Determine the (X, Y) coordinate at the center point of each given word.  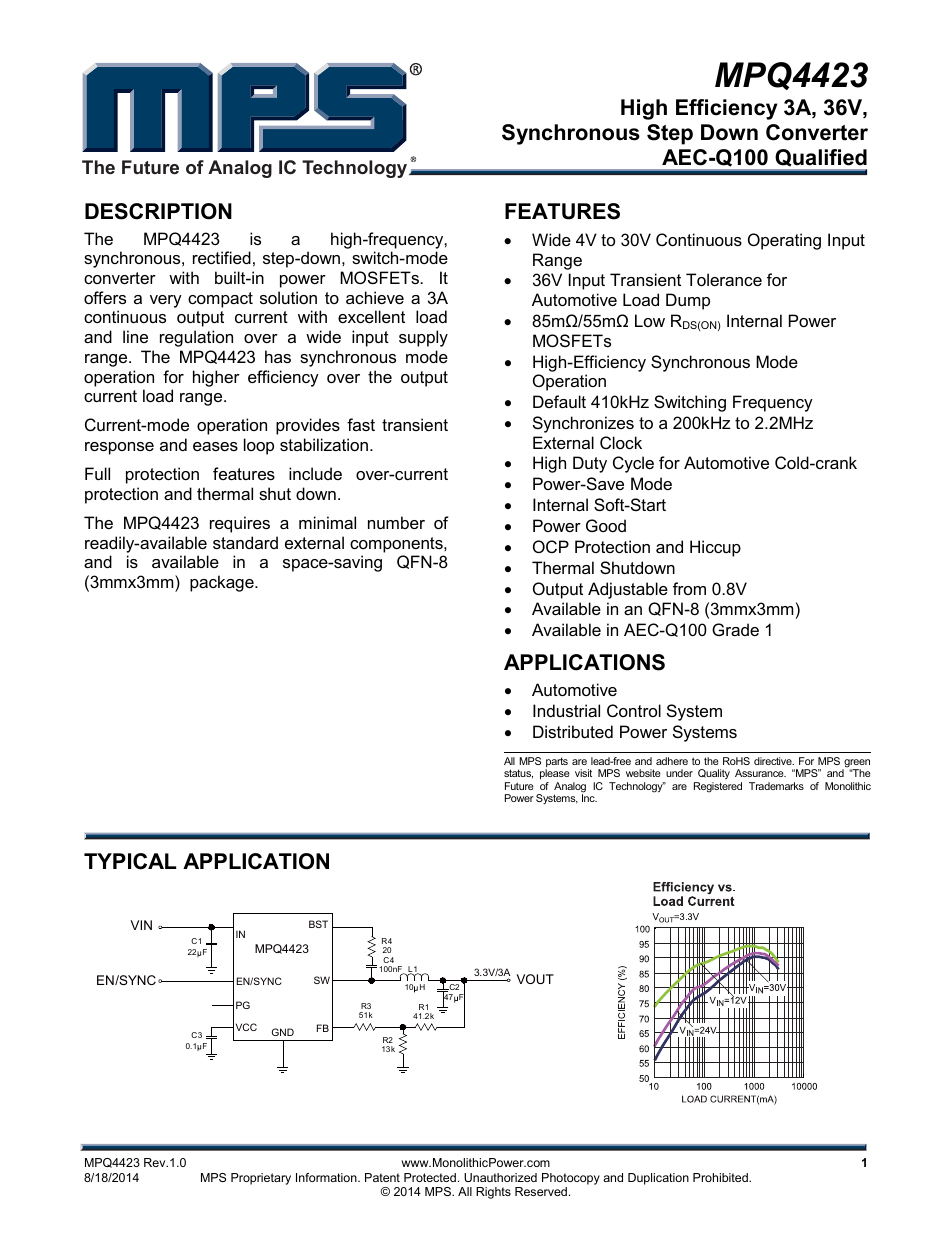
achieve (375, 297)
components (397, 545)
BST (318, 924)
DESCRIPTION (158, 211)
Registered (718, 787)
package (223, 583)
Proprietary (261, 1179)
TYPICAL (130, 861)
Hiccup (715, 548)
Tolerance (724, 279)
